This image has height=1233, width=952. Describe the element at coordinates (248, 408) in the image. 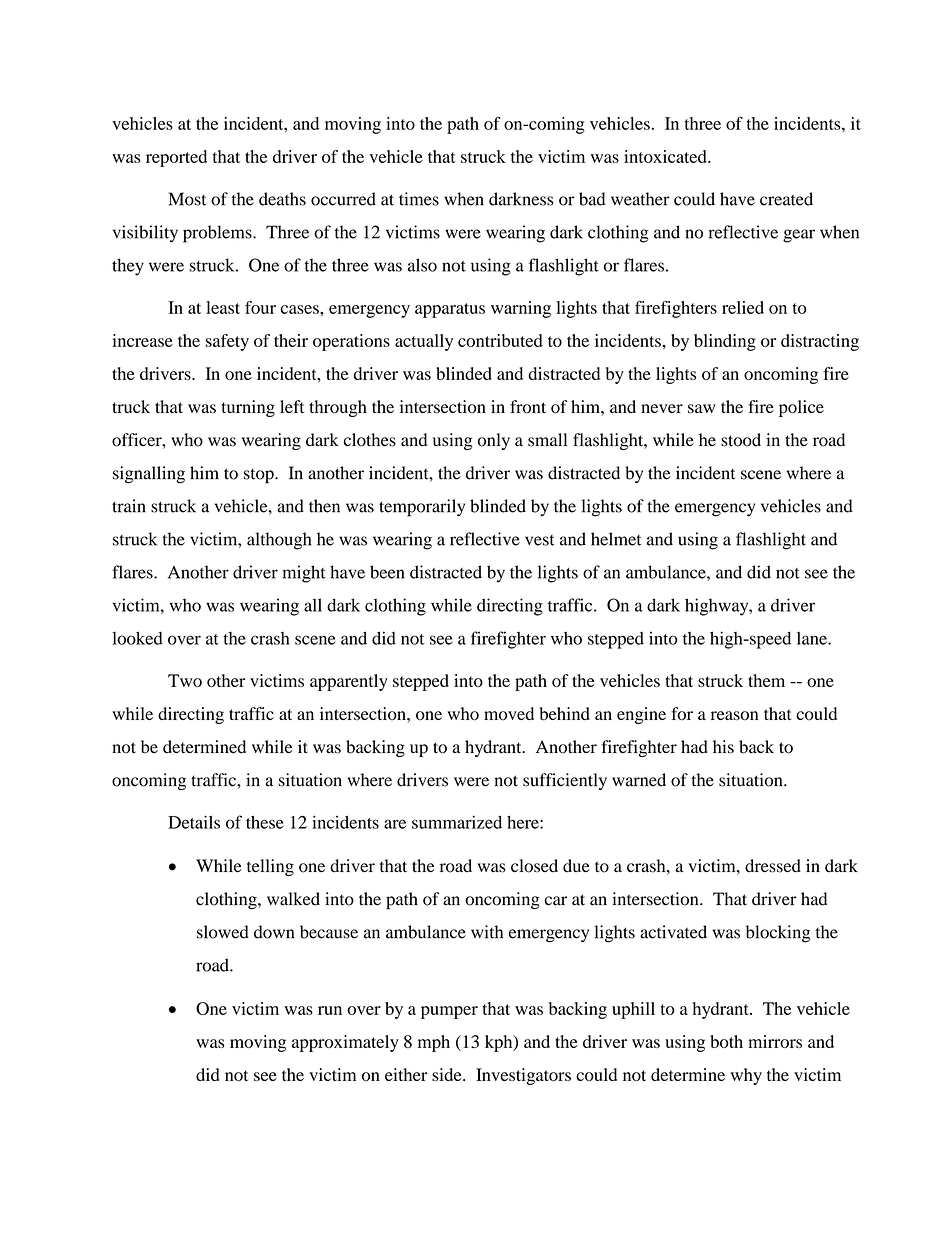

I see `turning` at that location.
